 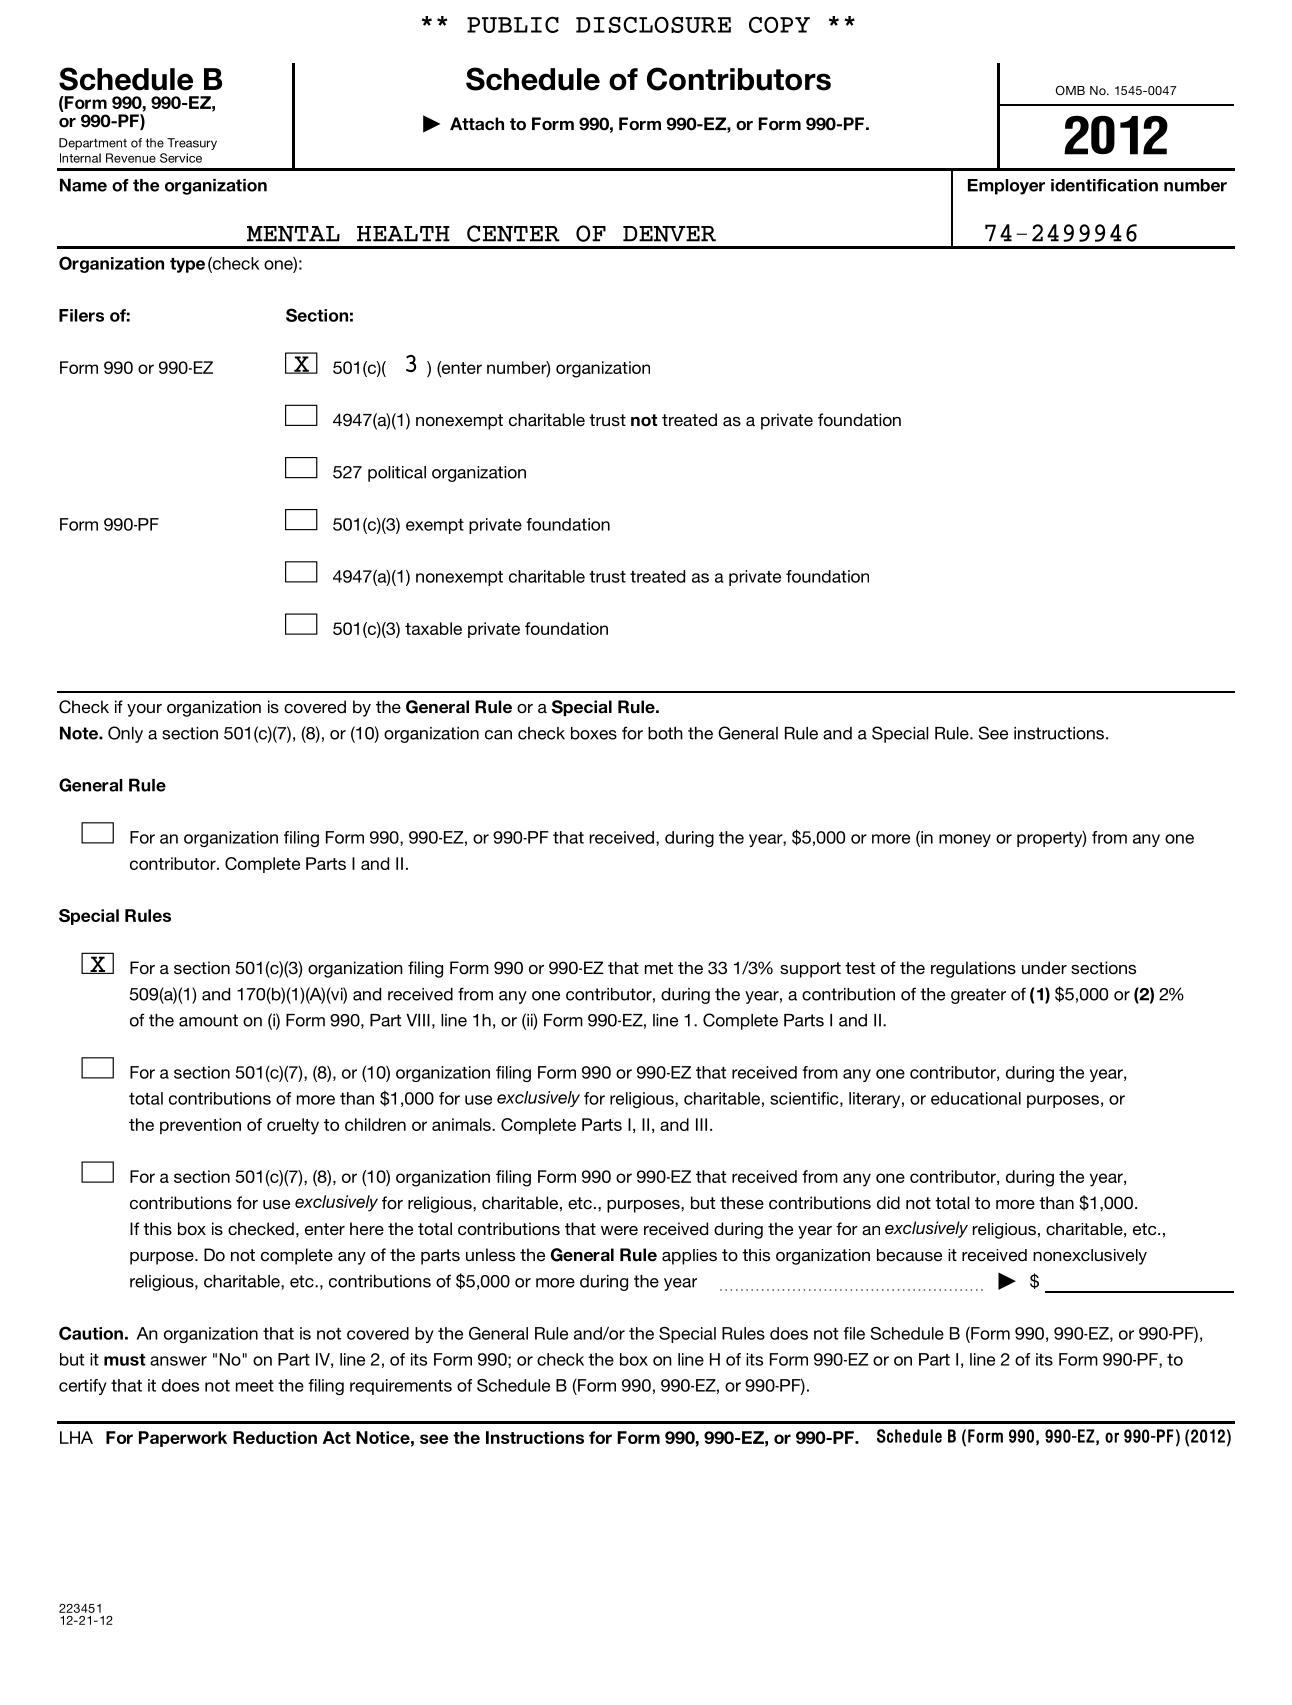 I want to click on because, so click(x=909, y=1255).
